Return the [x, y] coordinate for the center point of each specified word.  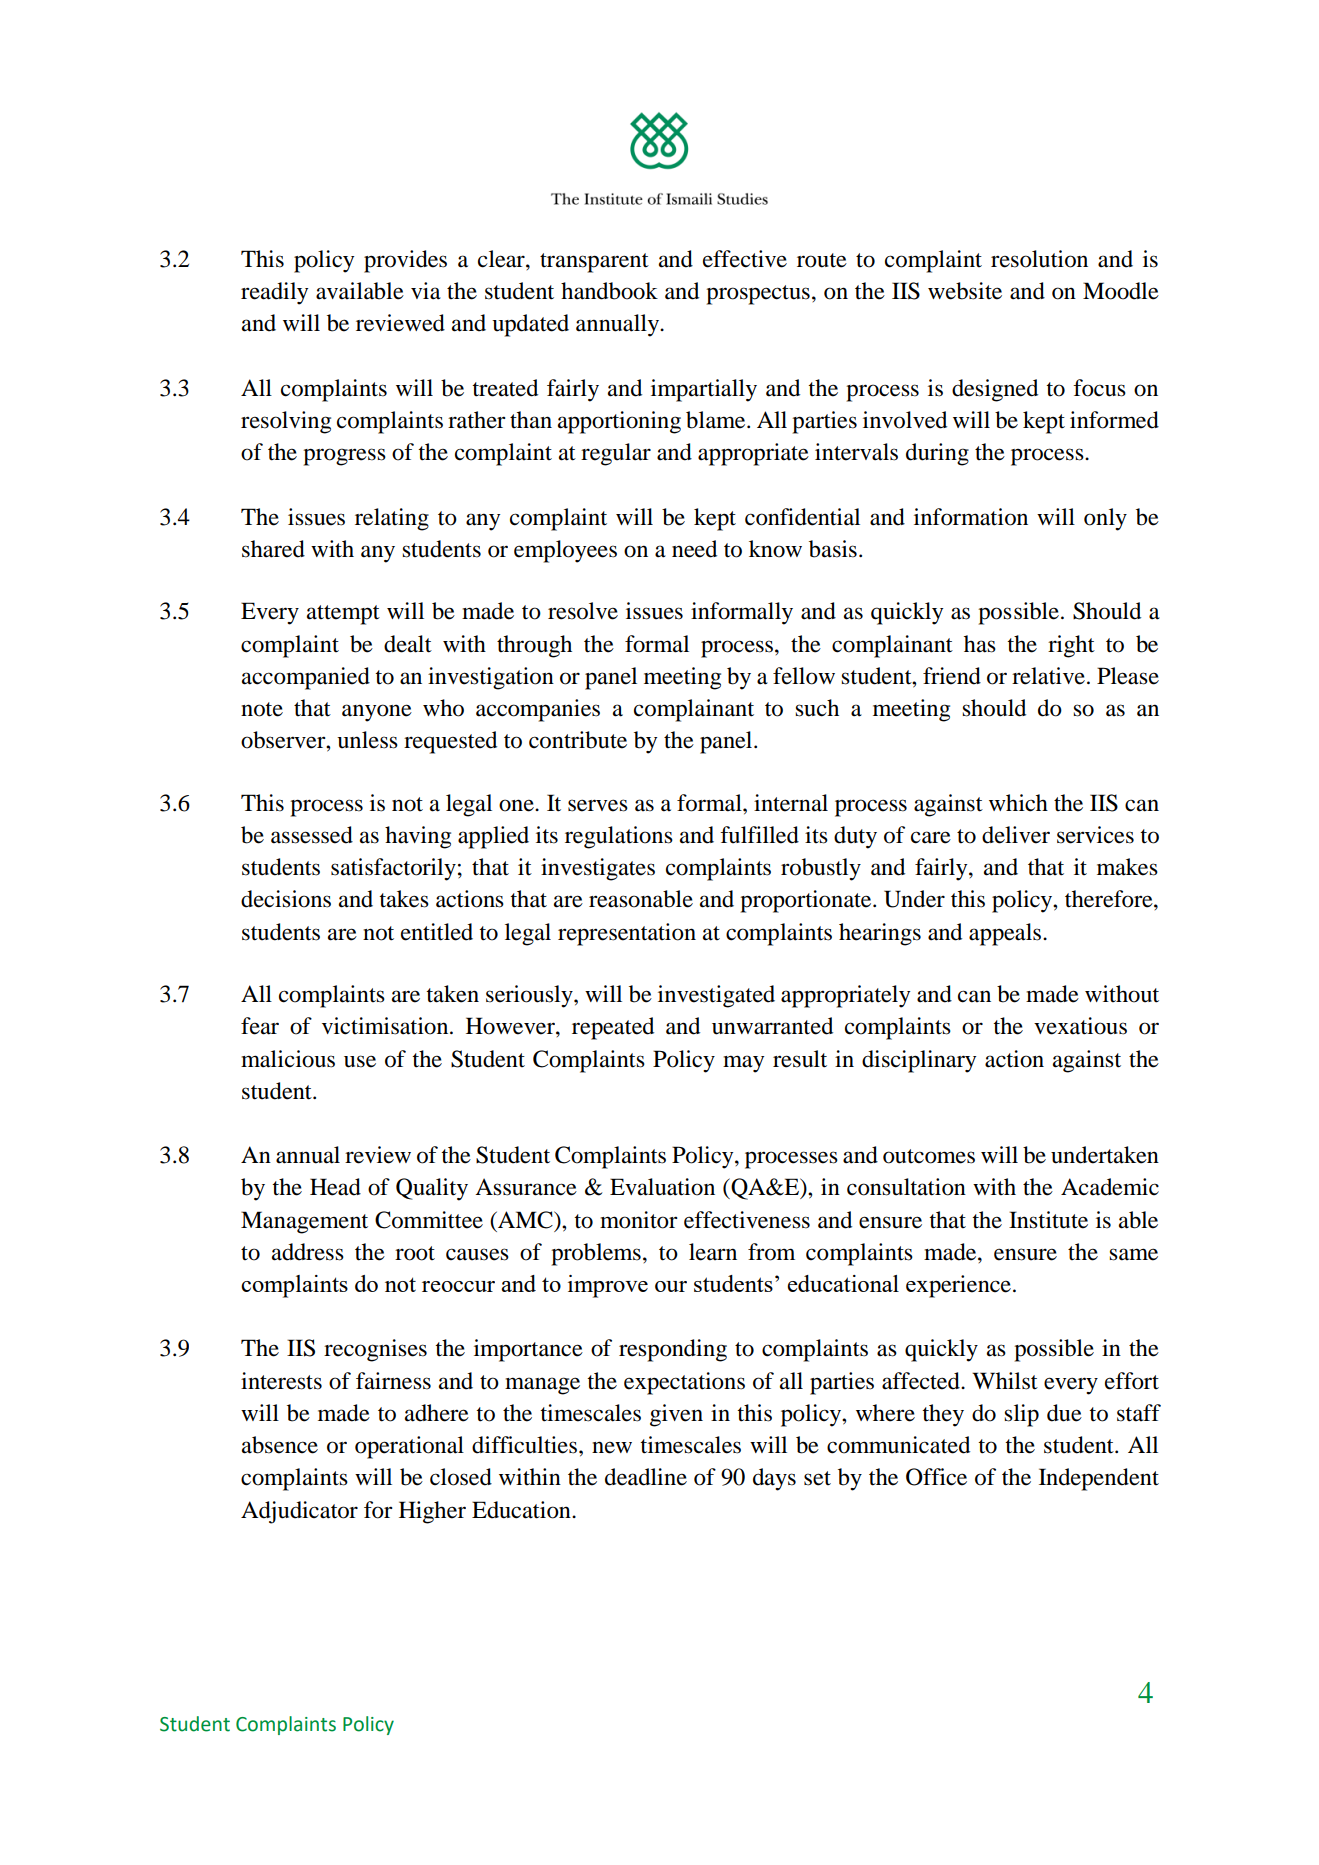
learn [713, 1252]
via [426, 291]
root [415, 1253]
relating [392, 519]
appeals [1005, 934]
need [694, 549]
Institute [1048, 1220]
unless [367, 740]
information [971, 517]
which [1018, 803]
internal [791, 803]
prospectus [758, 295]
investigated [716, 996]
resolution [1039, 259]
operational [409, 1447]
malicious [288, 1059]
